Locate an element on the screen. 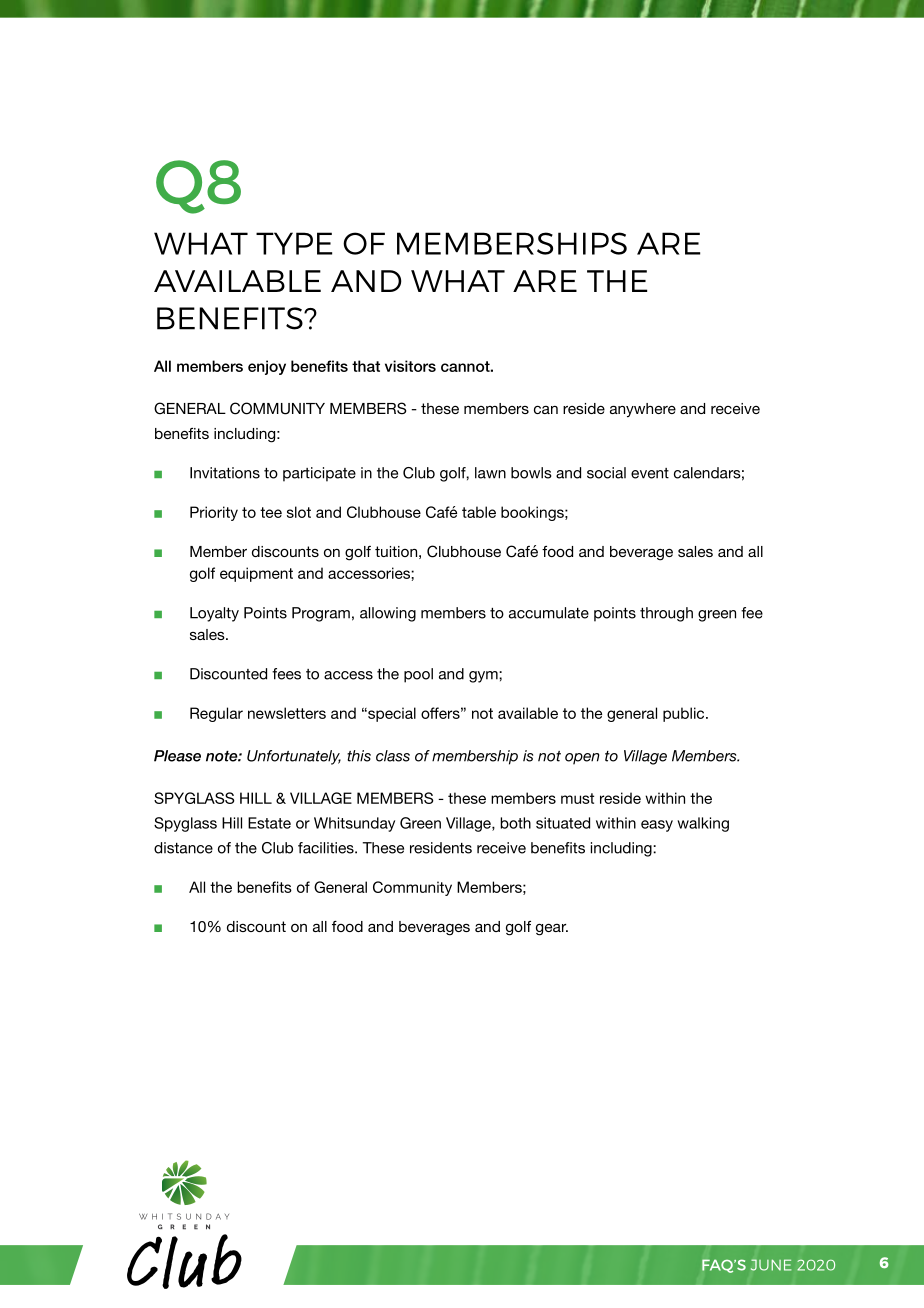 This screenshot has width=924, height=1308. through is located at coordinates (666, 614).
